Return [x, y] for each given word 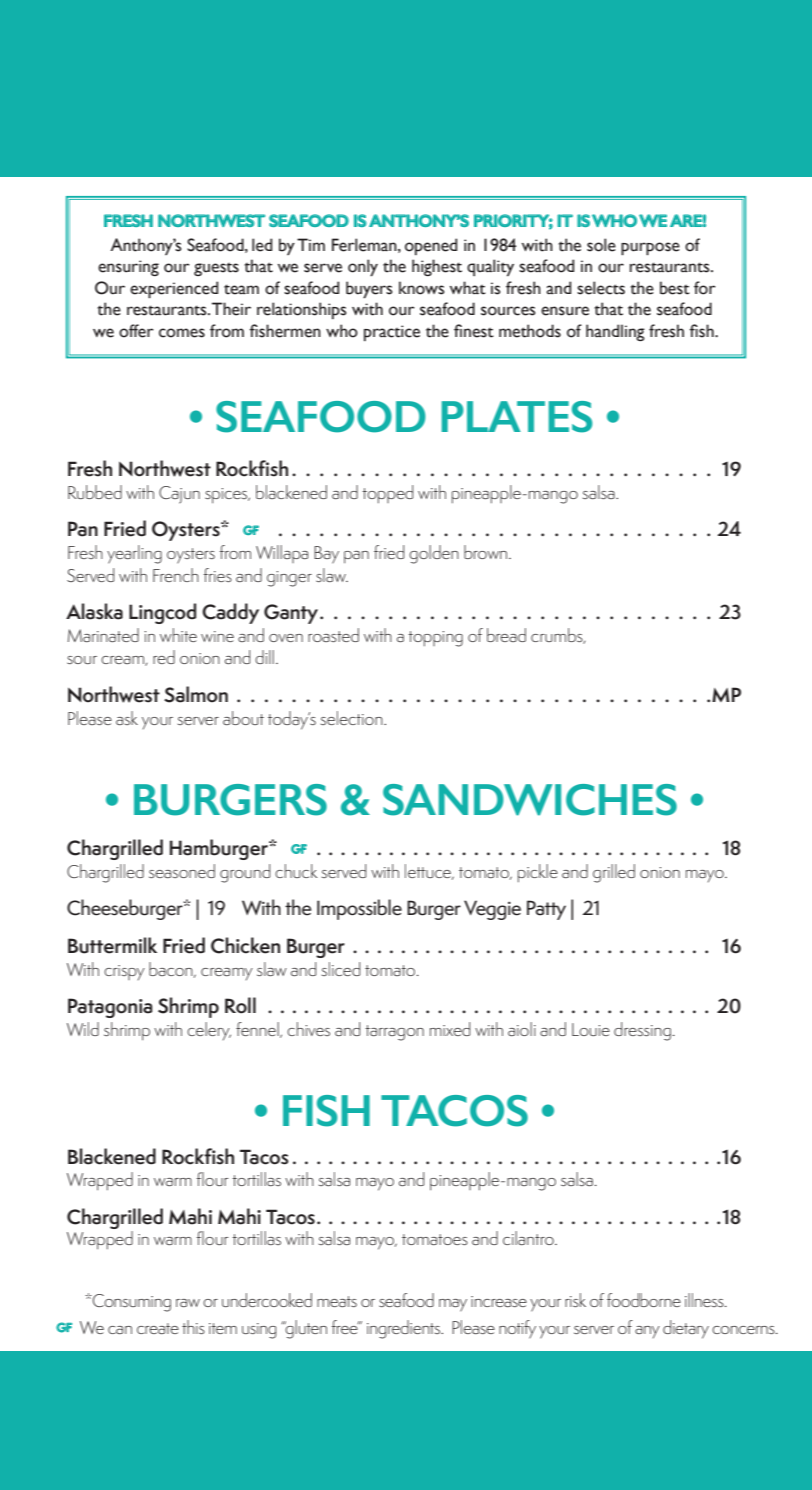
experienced [174, 289]
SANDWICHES [530, 800]
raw [188, 1303]
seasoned [182, 871]
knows [422, 288]
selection [353, 718]
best [675, 288]
